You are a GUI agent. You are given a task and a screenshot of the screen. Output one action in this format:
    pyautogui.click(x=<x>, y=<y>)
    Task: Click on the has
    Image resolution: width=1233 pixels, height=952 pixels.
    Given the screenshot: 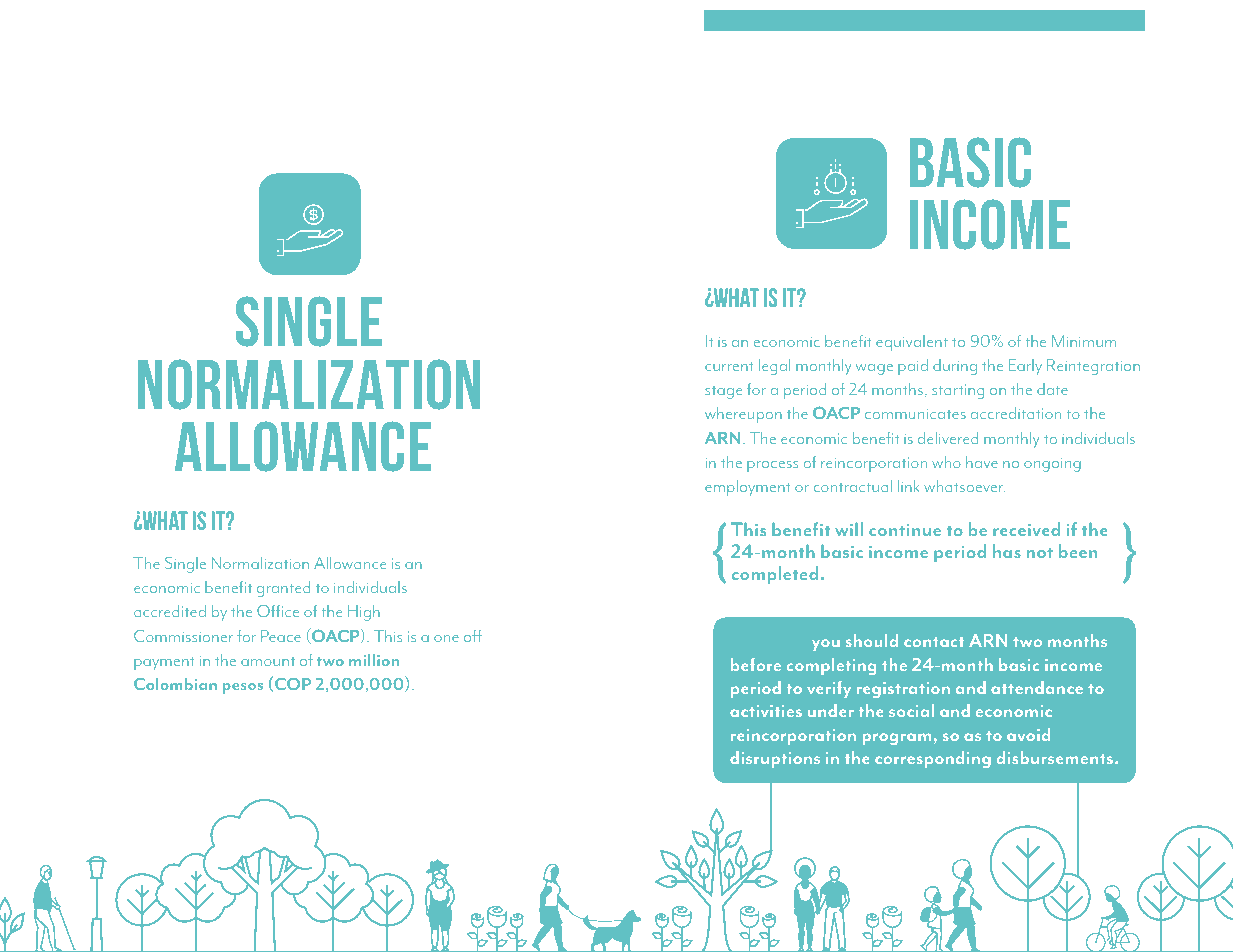 What is the action you would take?
    pyautogui.click(x=1007, y=551)
